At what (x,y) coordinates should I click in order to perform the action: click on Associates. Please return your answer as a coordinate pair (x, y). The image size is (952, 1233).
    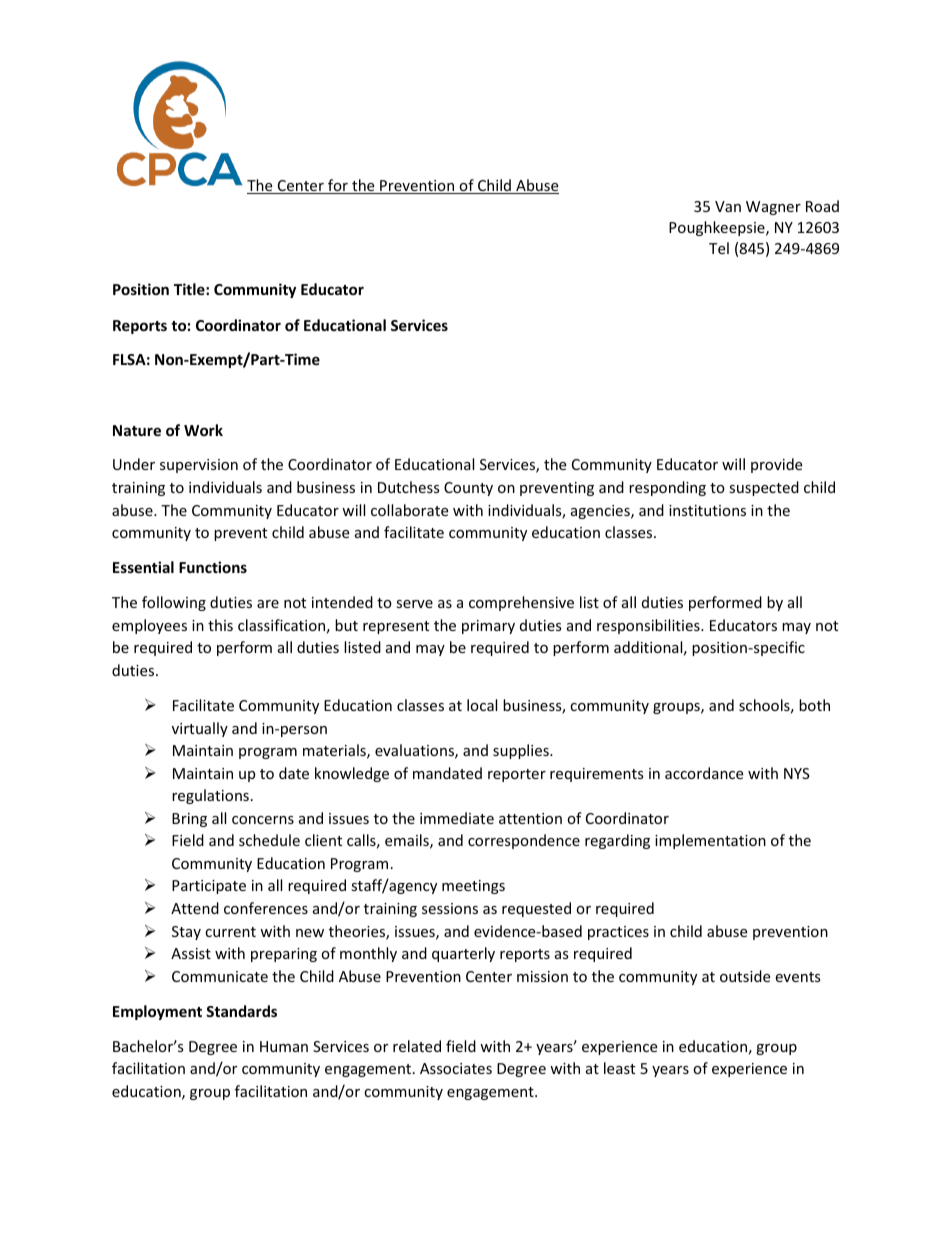
    Looking at the image, I should click on (456, 1068).
